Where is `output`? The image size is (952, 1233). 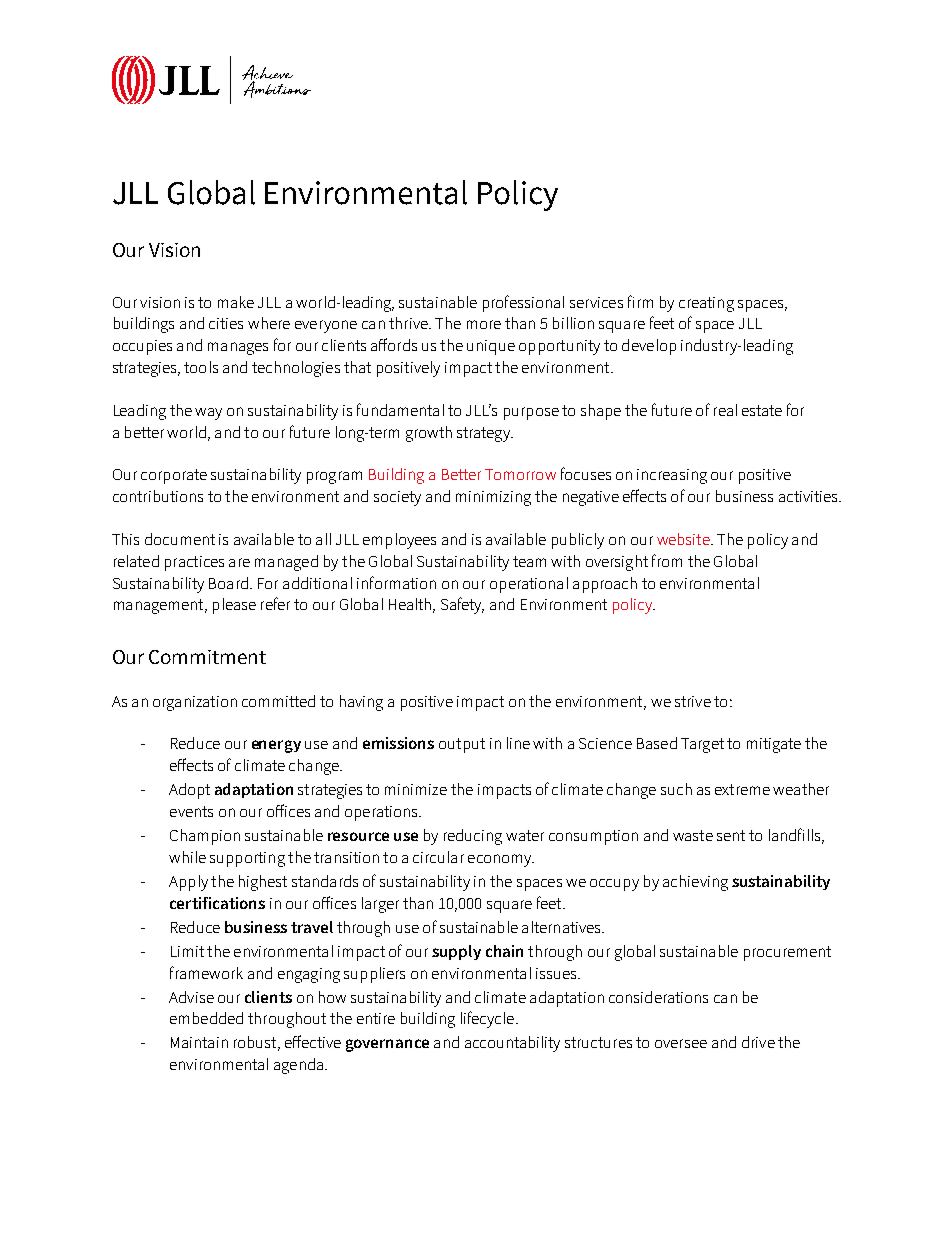 output is located at coordinates (462, 745).
